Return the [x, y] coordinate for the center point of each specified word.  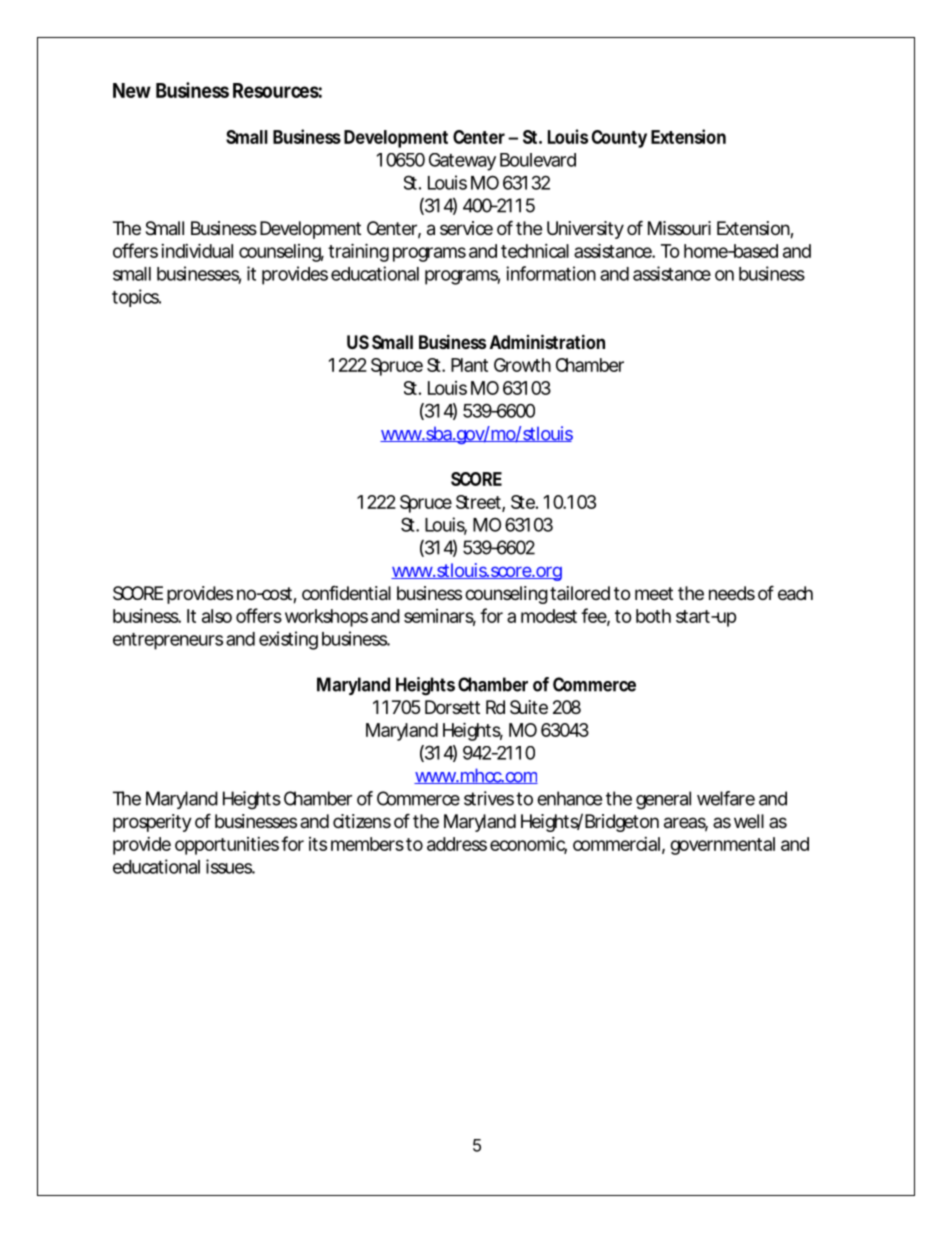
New [132, 90]
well [749, 821]
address [457, 844]
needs [732, 593]
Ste [523, 502]
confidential [346, 593]
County [619, 139]
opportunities [227, 846]
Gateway [462, 162]
